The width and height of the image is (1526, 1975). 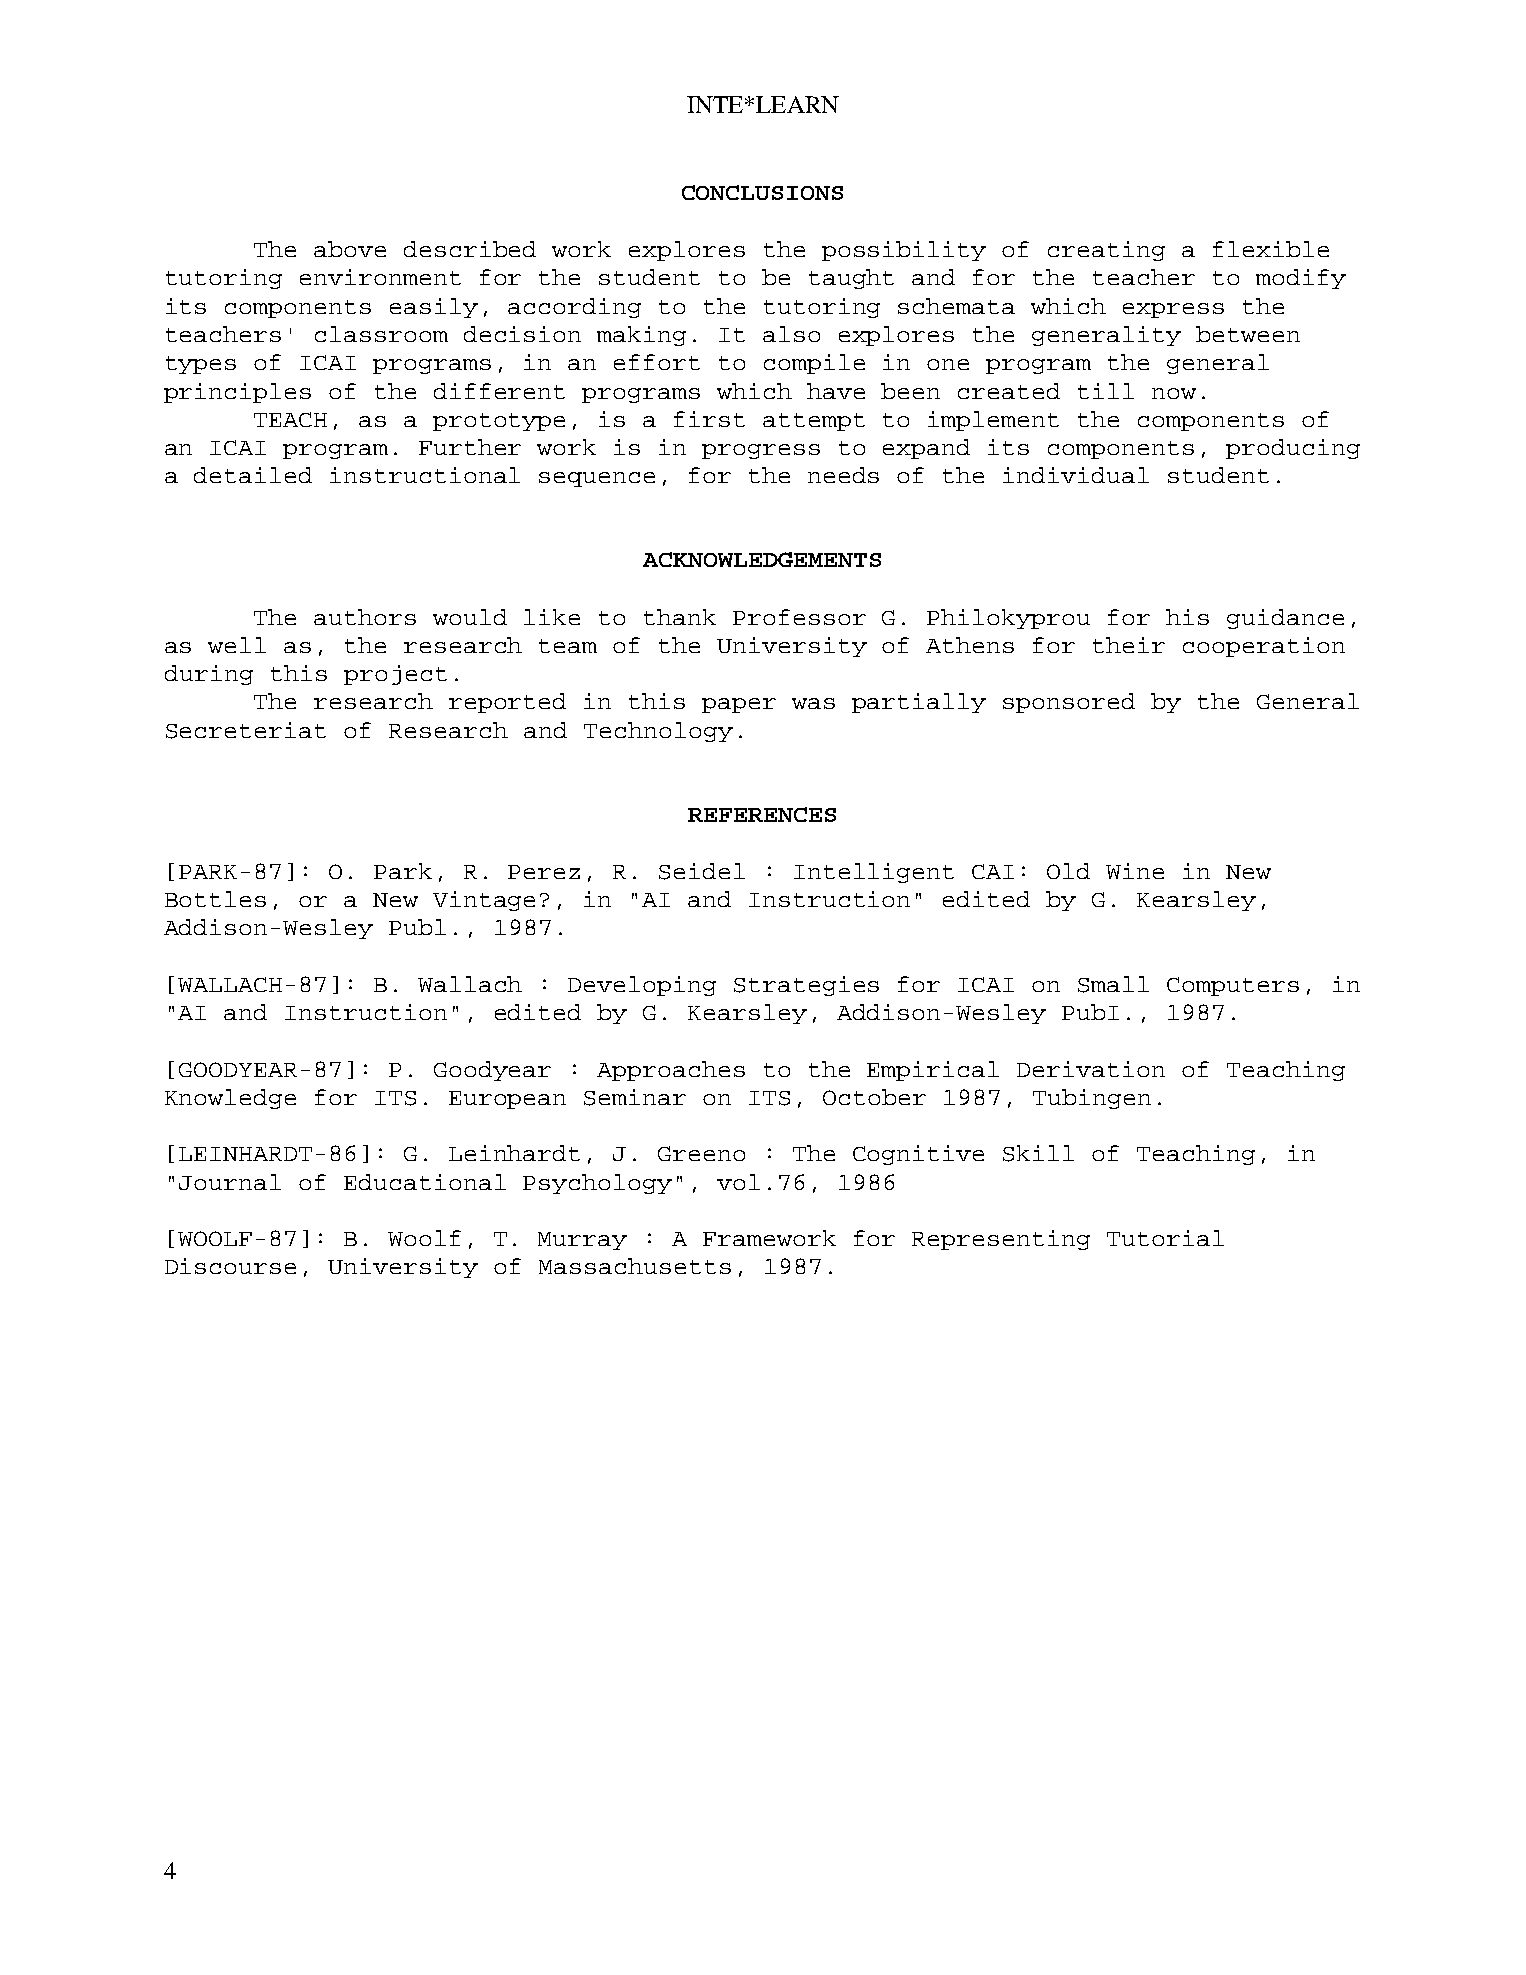 I want to click on Wine, so click(x=1135, y=871).
